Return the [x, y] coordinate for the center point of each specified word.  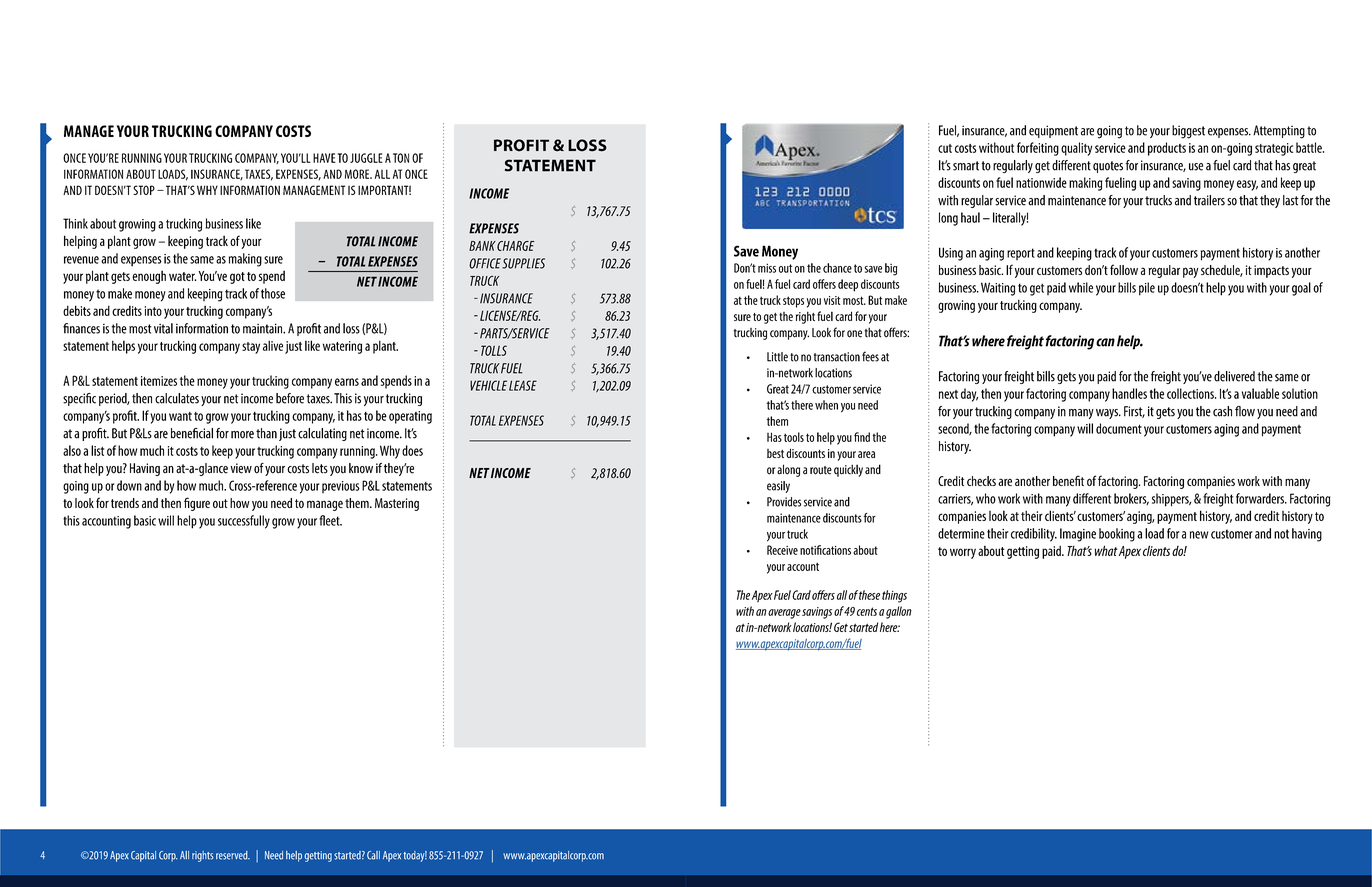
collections [1191, 393]
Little [777, 357]
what [1106, 550]
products [1167, 149]
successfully [244, 522]
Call [373, 855]
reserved [233, 855]
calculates [177, 398]
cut [945, 148]
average [784, 614]
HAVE [324, 158]
